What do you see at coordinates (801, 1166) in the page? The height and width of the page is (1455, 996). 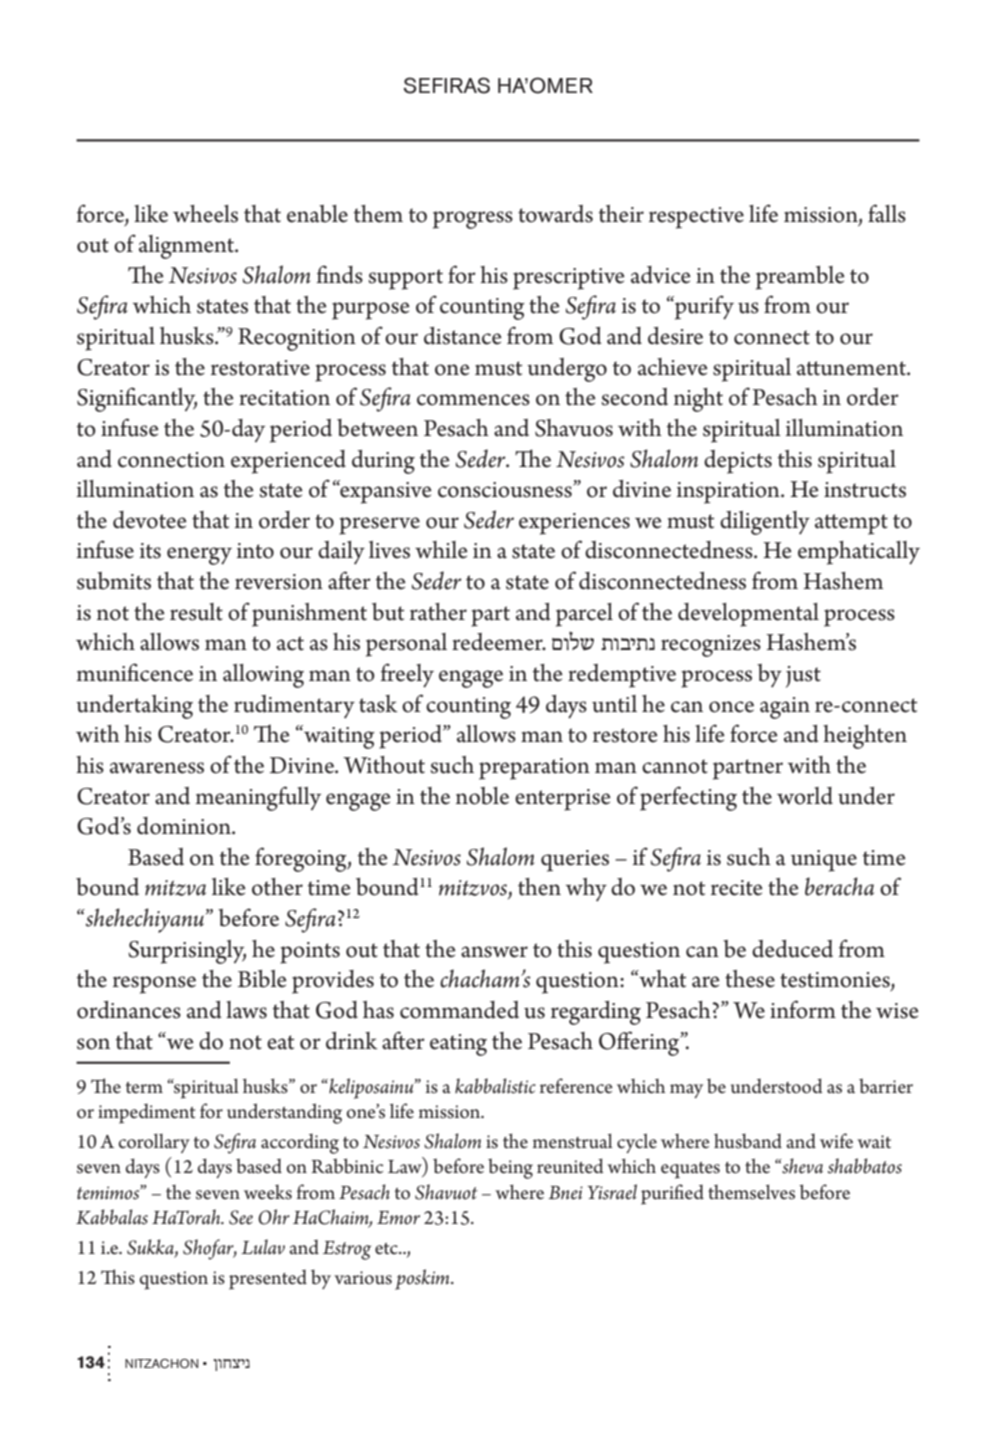 I see `sheva` at bounding box center [801, 1166].
